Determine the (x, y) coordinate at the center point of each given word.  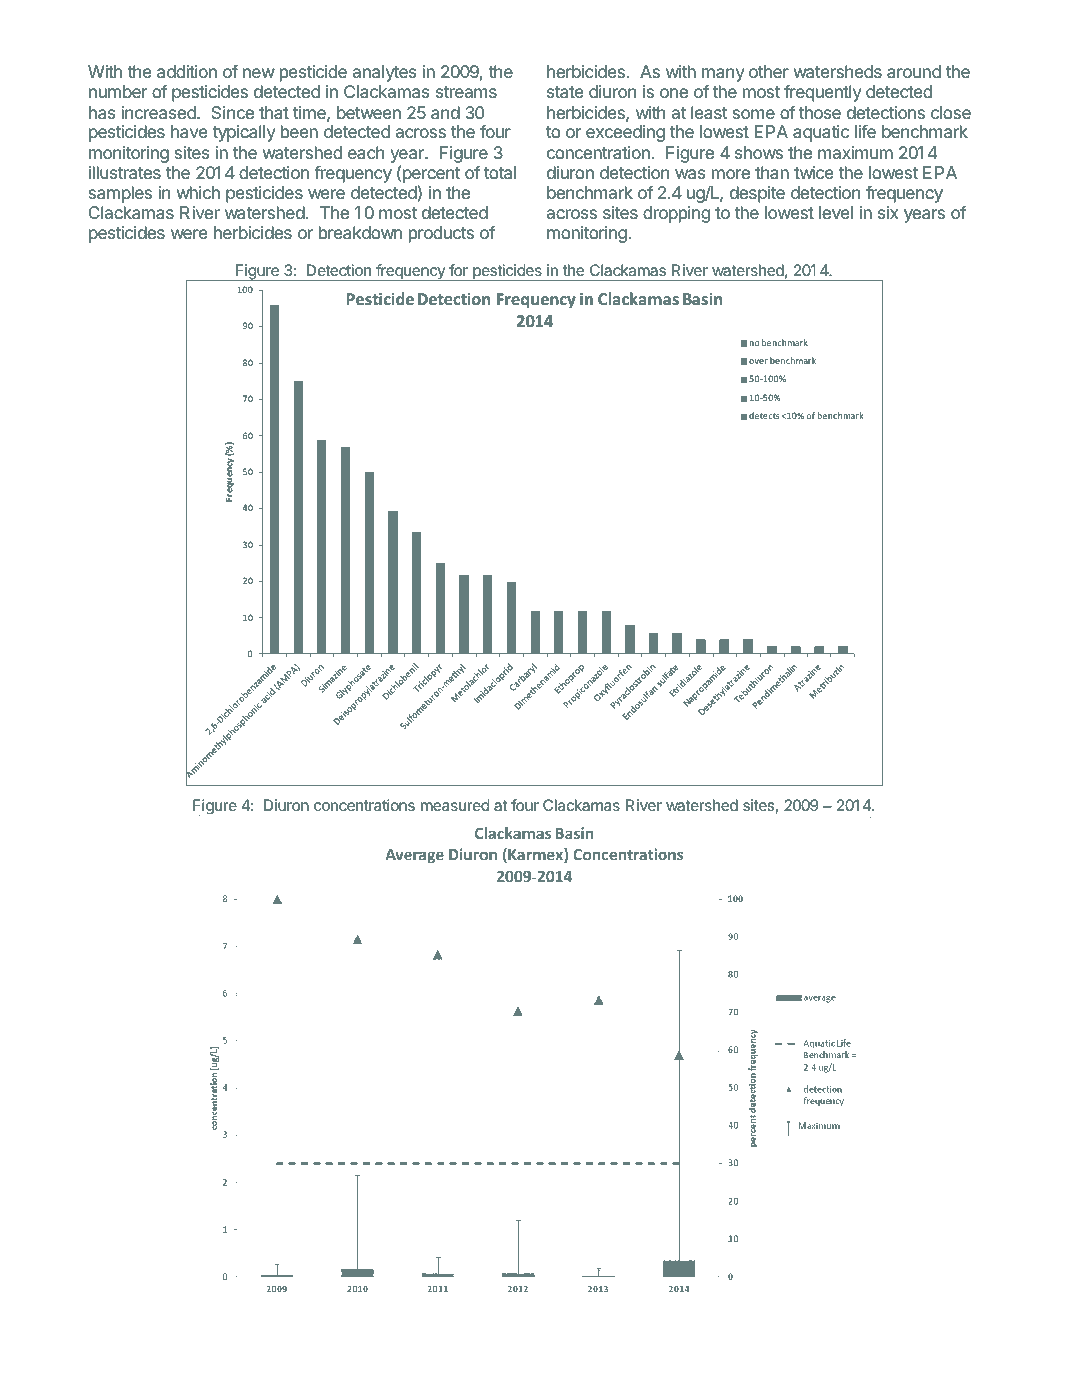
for (458, 270)
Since (233, 112)
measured (455, 805)
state (565, 92)
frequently (823, 93)
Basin (702, 299)
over (758, 361)
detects (764, 415)
